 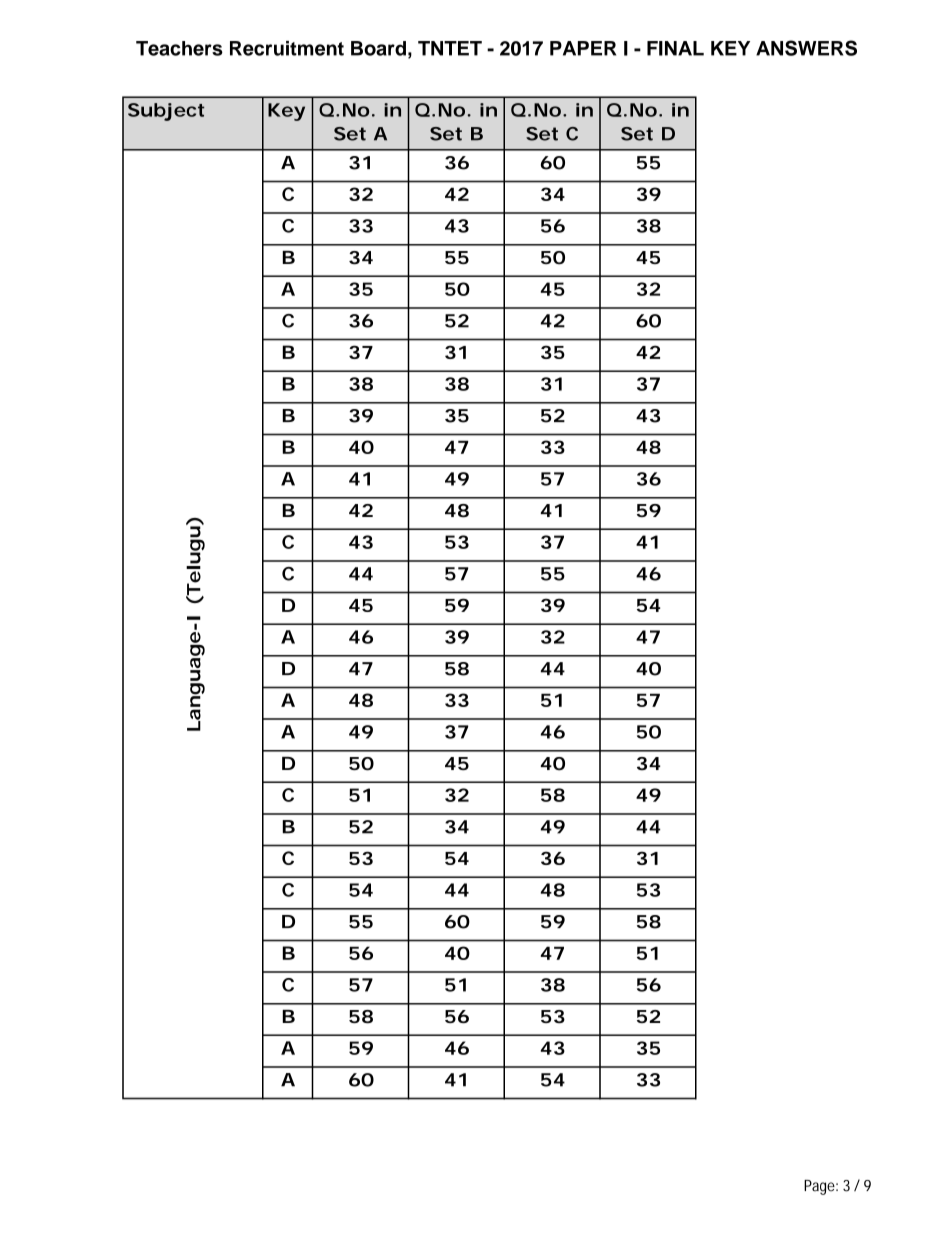 I want to click on Subject, so click(x=166, y=112).
